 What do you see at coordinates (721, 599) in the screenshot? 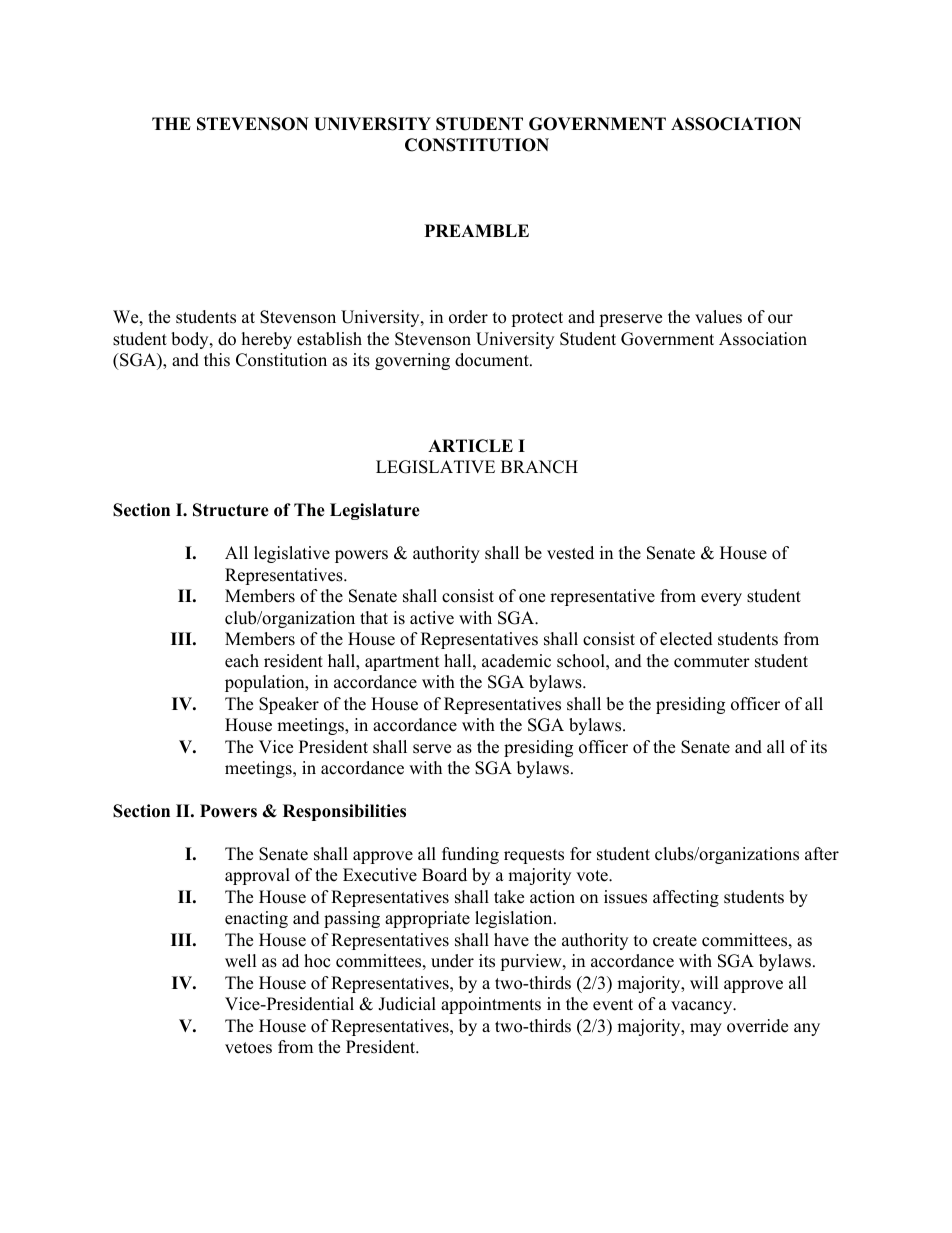
I see `every` at bounding box center [721, 599].
